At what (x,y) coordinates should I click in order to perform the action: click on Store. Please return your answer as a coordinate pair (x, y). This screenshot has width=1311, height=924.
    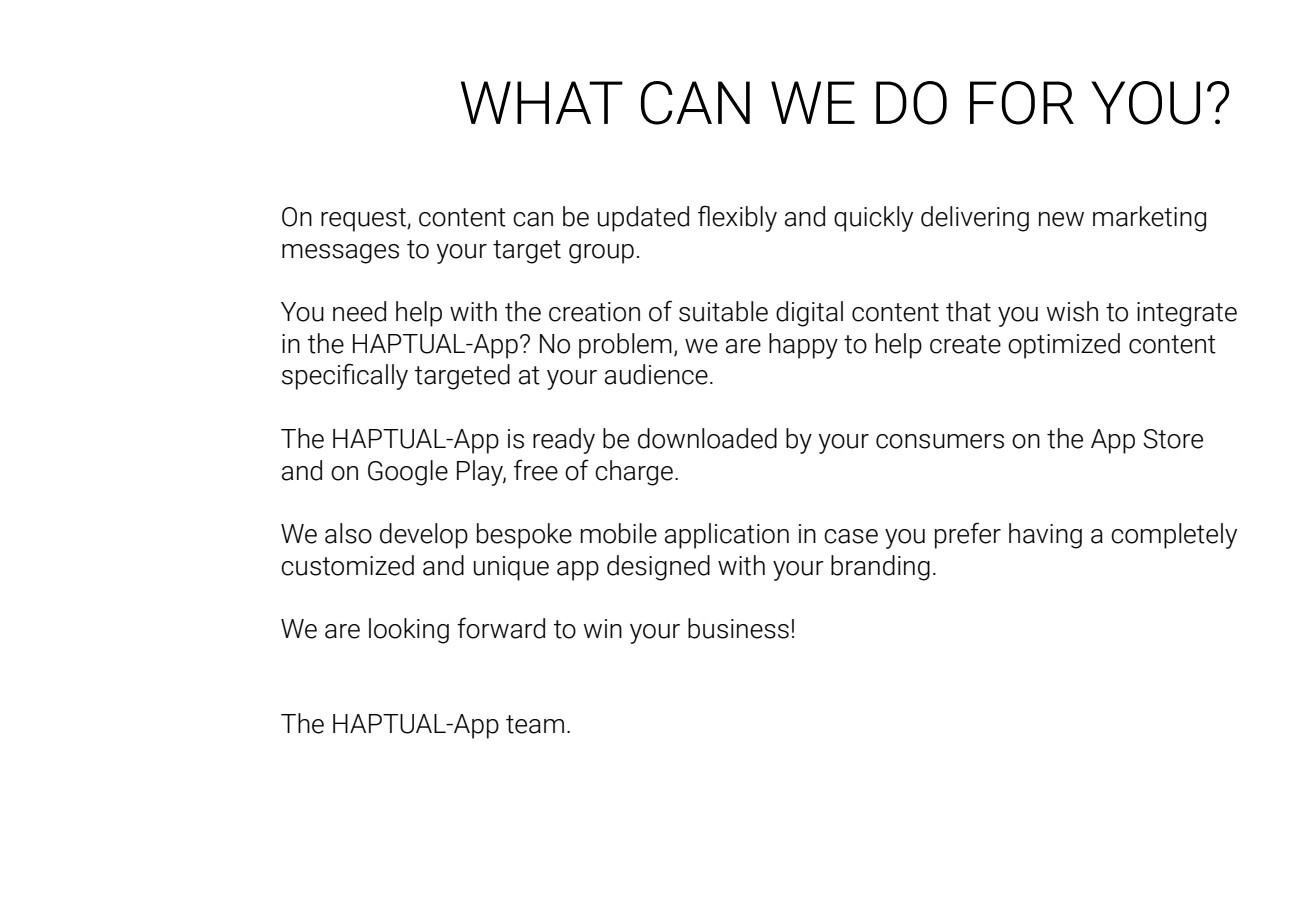
    Looking at the image, I should click on (1173, 439).
